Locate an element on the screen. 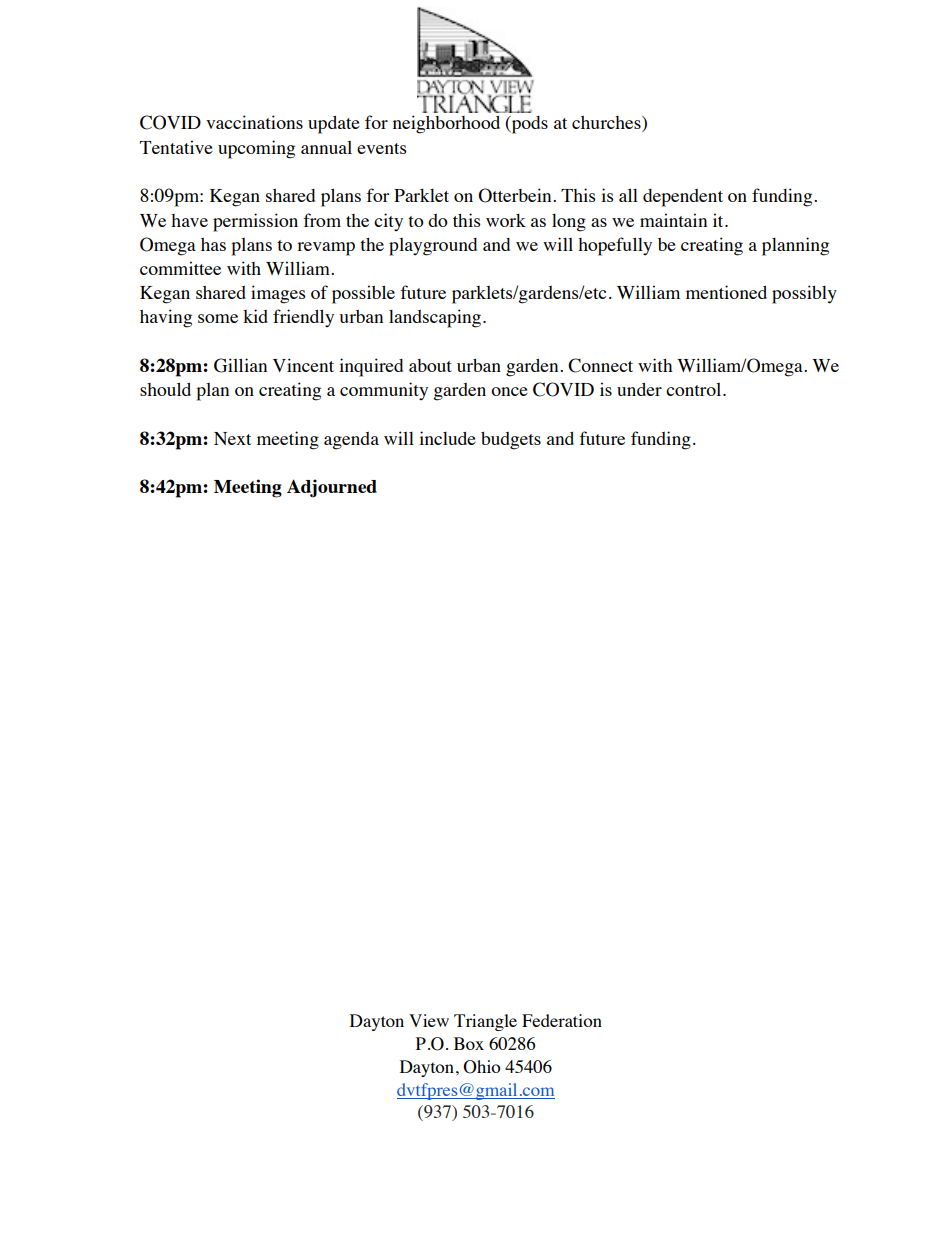 The width and height of the screenshot is (952, 1233). View is located at coordinates (429, 1020).
